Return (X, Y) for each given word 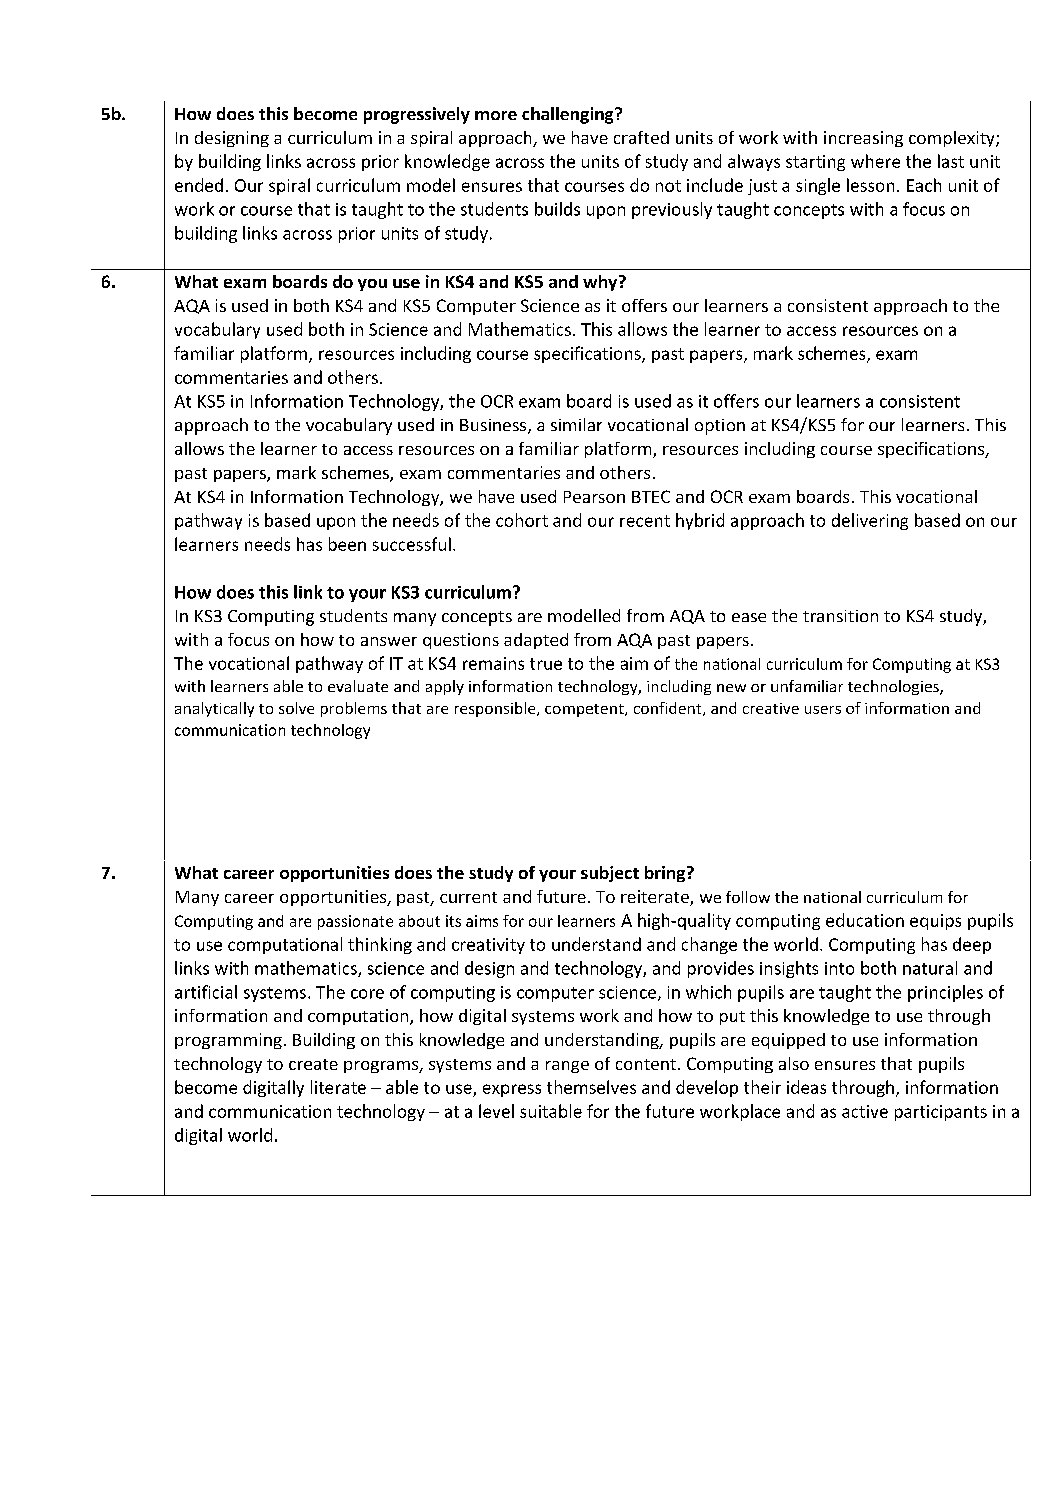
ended (199, 185)
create (313, 1064)
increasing (863, 139)
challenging (569, 115)
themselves (591, 1087)
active (865, 1111)
